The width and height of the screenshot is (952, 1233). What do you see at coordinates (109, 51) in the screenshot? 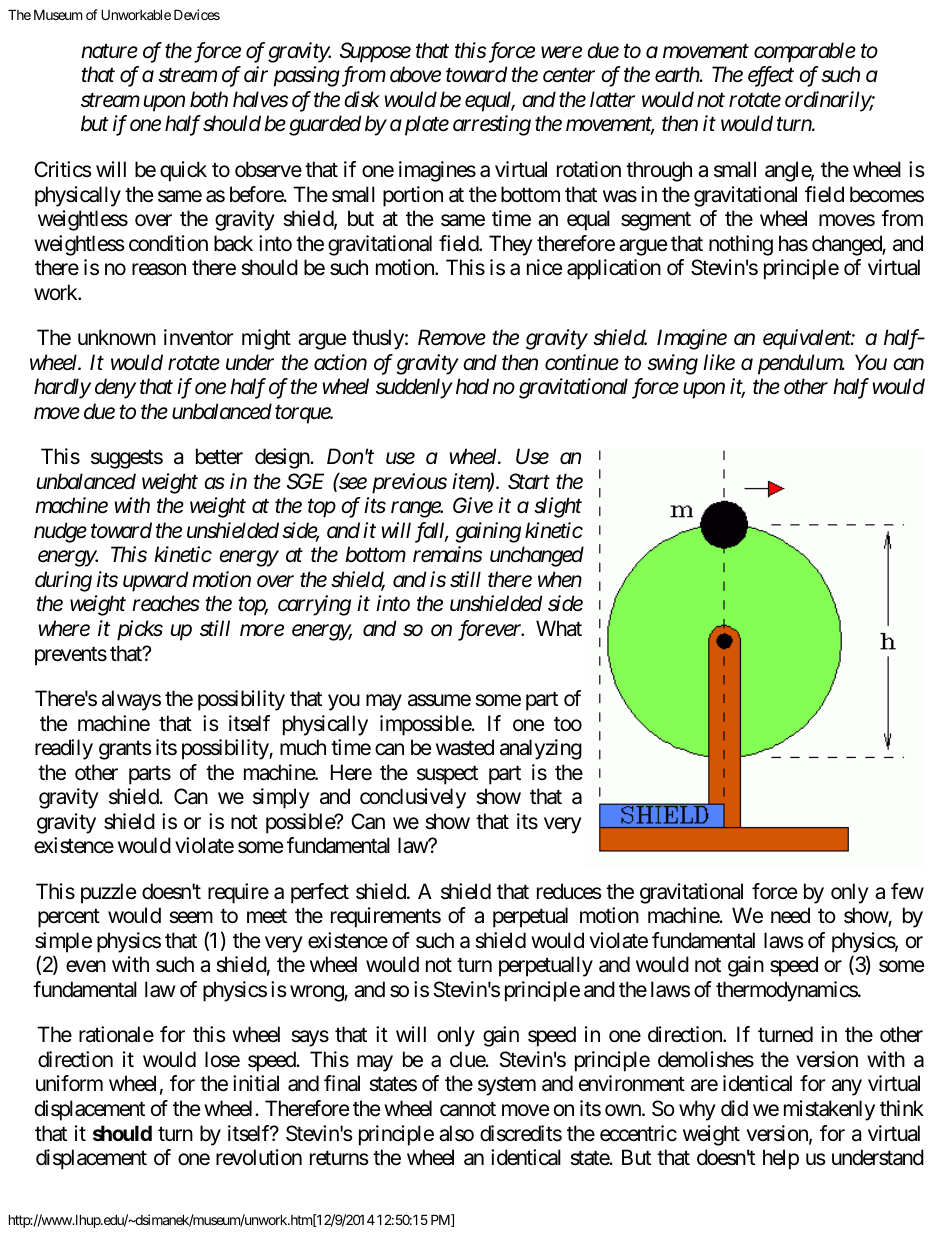
I see `nature` at bounding box center [109, 51].
